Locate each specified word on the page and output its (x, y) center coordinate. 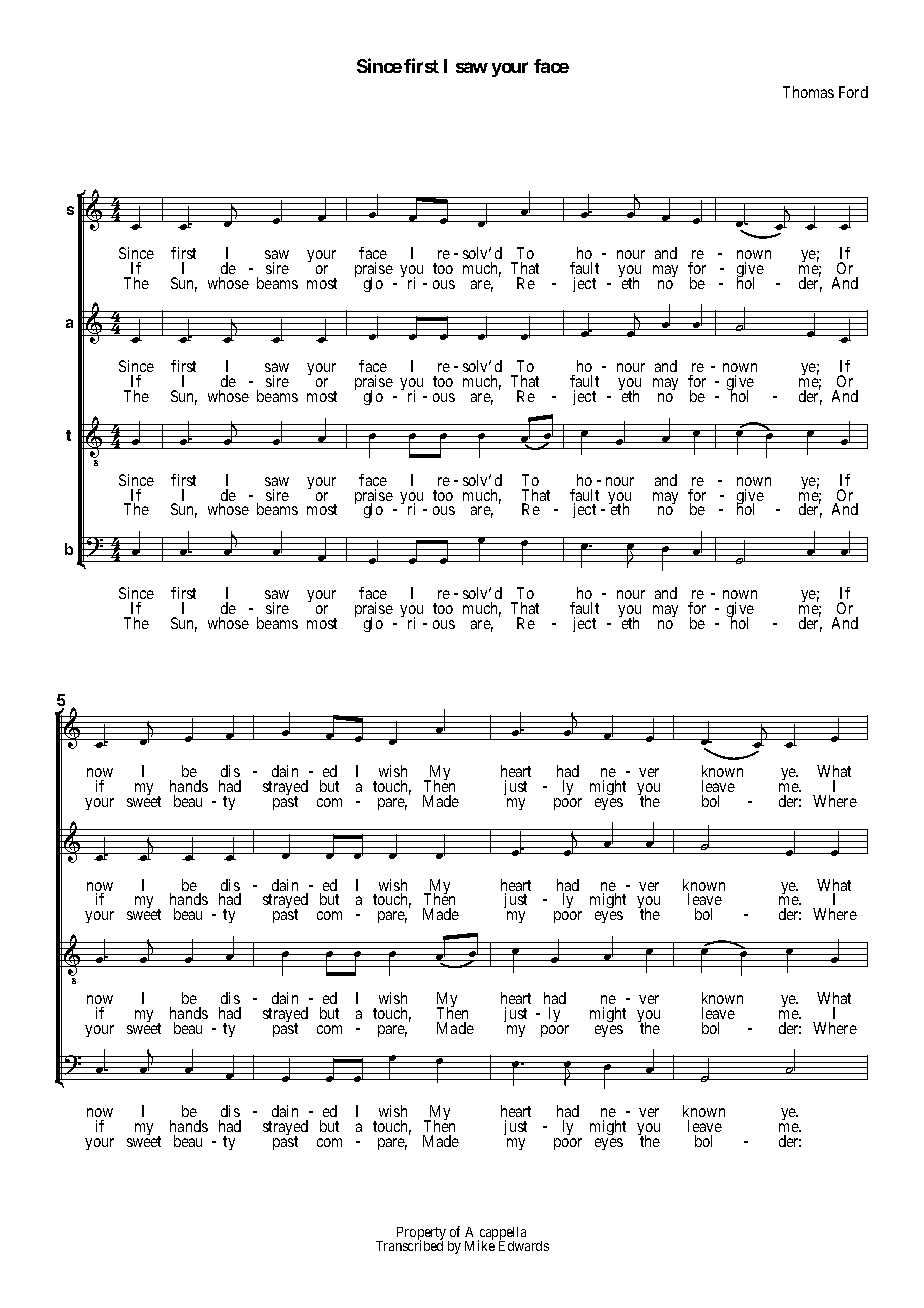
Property (423, 1235)
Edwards (524, 1245)
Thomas (808, 92)
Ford (853, 92)
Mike (480, 1245)
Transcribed (409, 1245)
